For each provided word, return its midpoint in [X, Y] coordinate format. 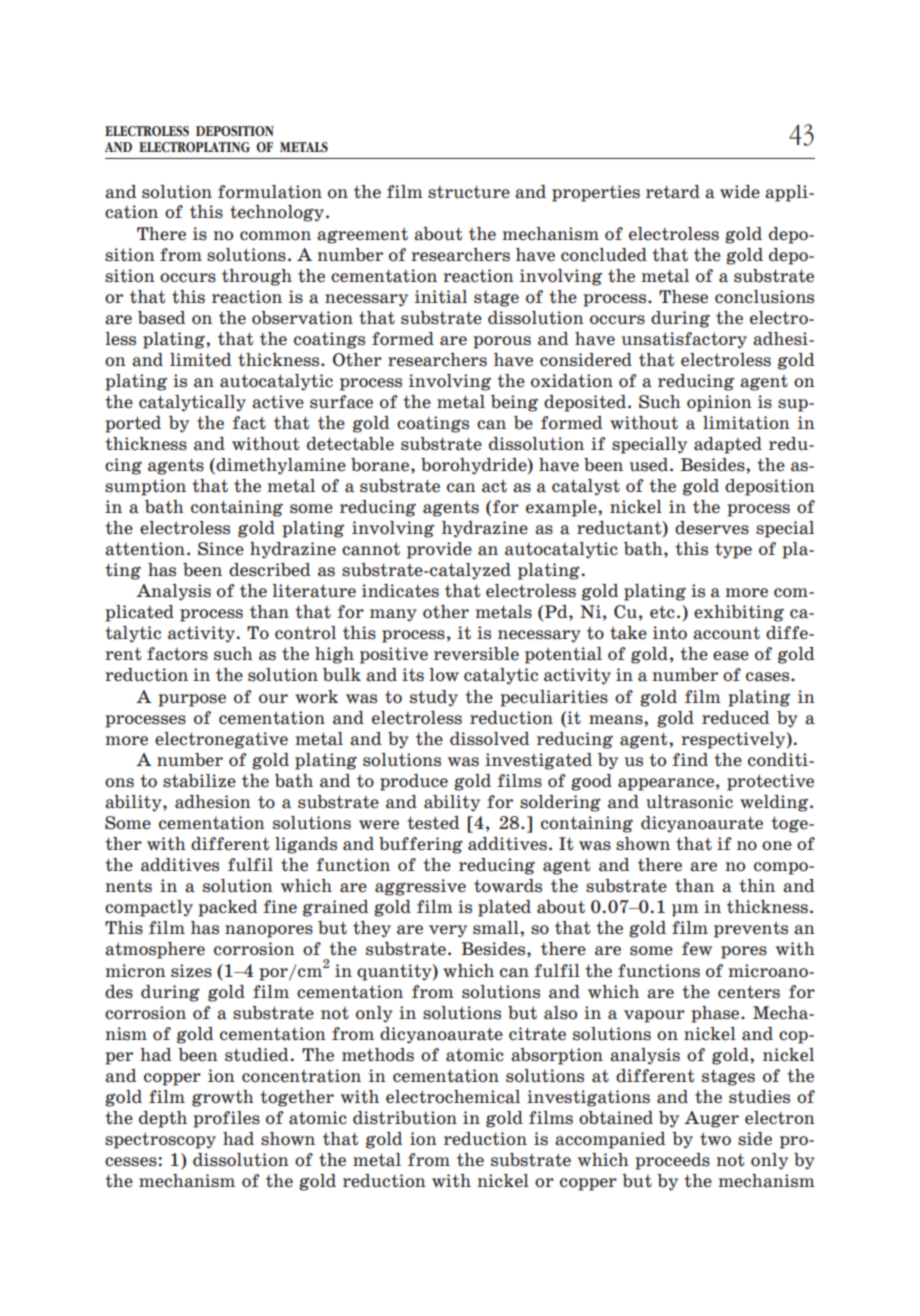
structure [469, 192]
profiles [226, 1119]
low [444, 675]
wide [740, 192]
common [275, 236]
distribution [405, 1118]
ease [731, 656]
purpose [192, 700]
